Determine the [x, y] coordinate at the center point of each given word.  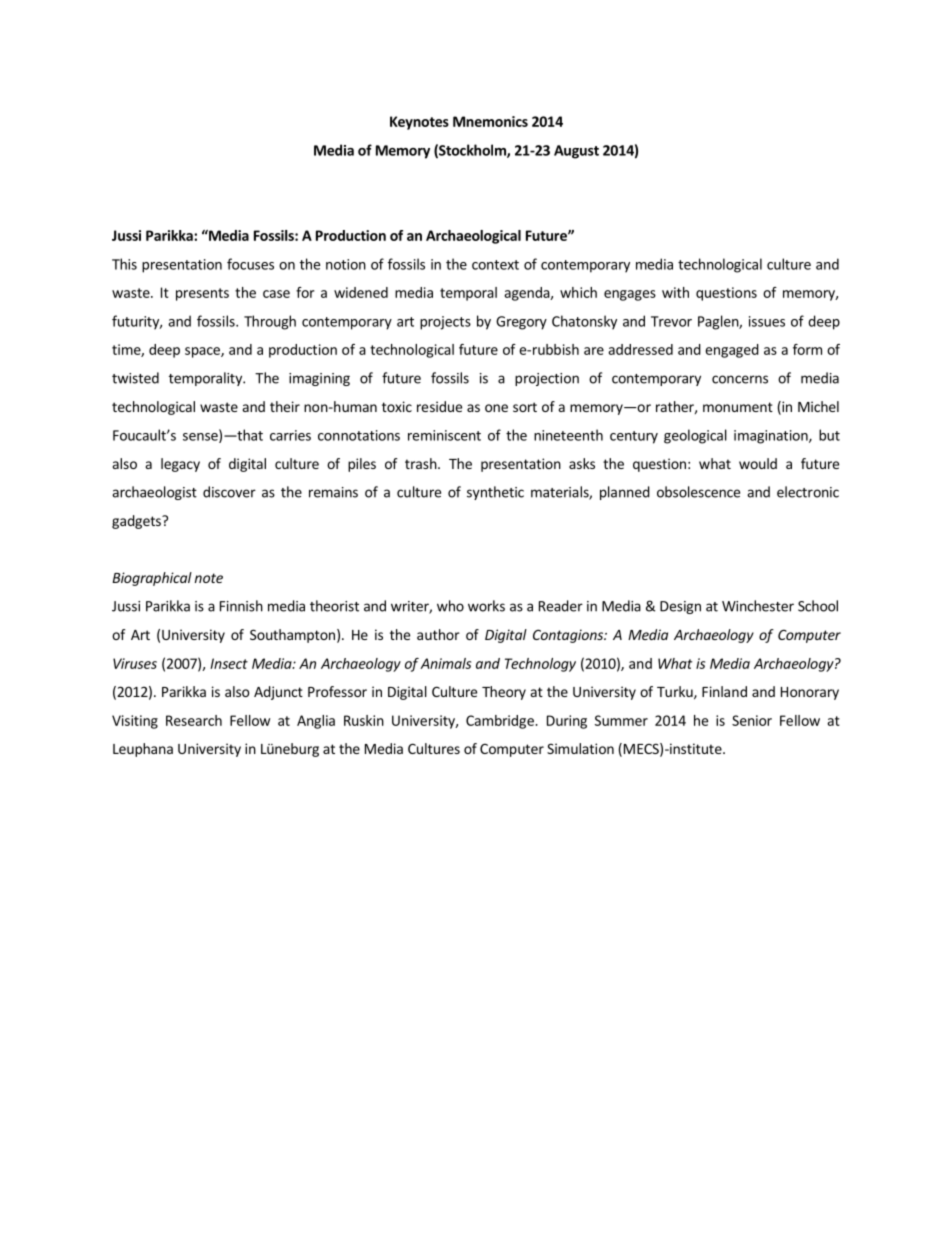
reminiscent [444, 435]
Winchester [758, 606]
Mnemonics [490, 121]
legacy [180, 465]
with [675, 292]
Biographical [152, 579]
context [495, 265]
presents [202, 294]
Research [194, 720]
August [576, 152]
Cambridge [501, 722]
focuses [250, 264]
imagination [772, 437]
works [486, 606]
